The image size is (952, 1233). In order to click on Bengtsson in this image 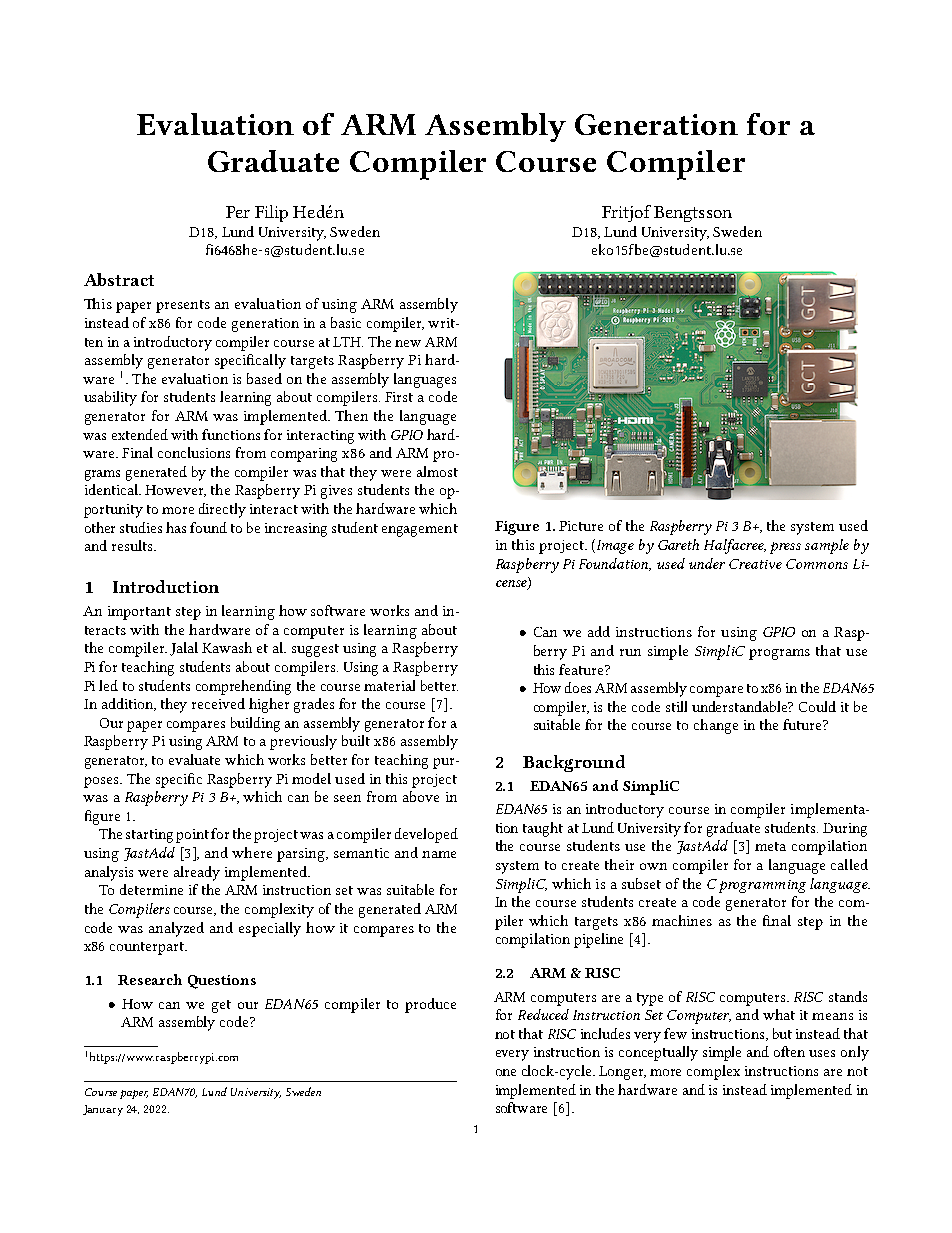, I will do `click(693, 214)`.
